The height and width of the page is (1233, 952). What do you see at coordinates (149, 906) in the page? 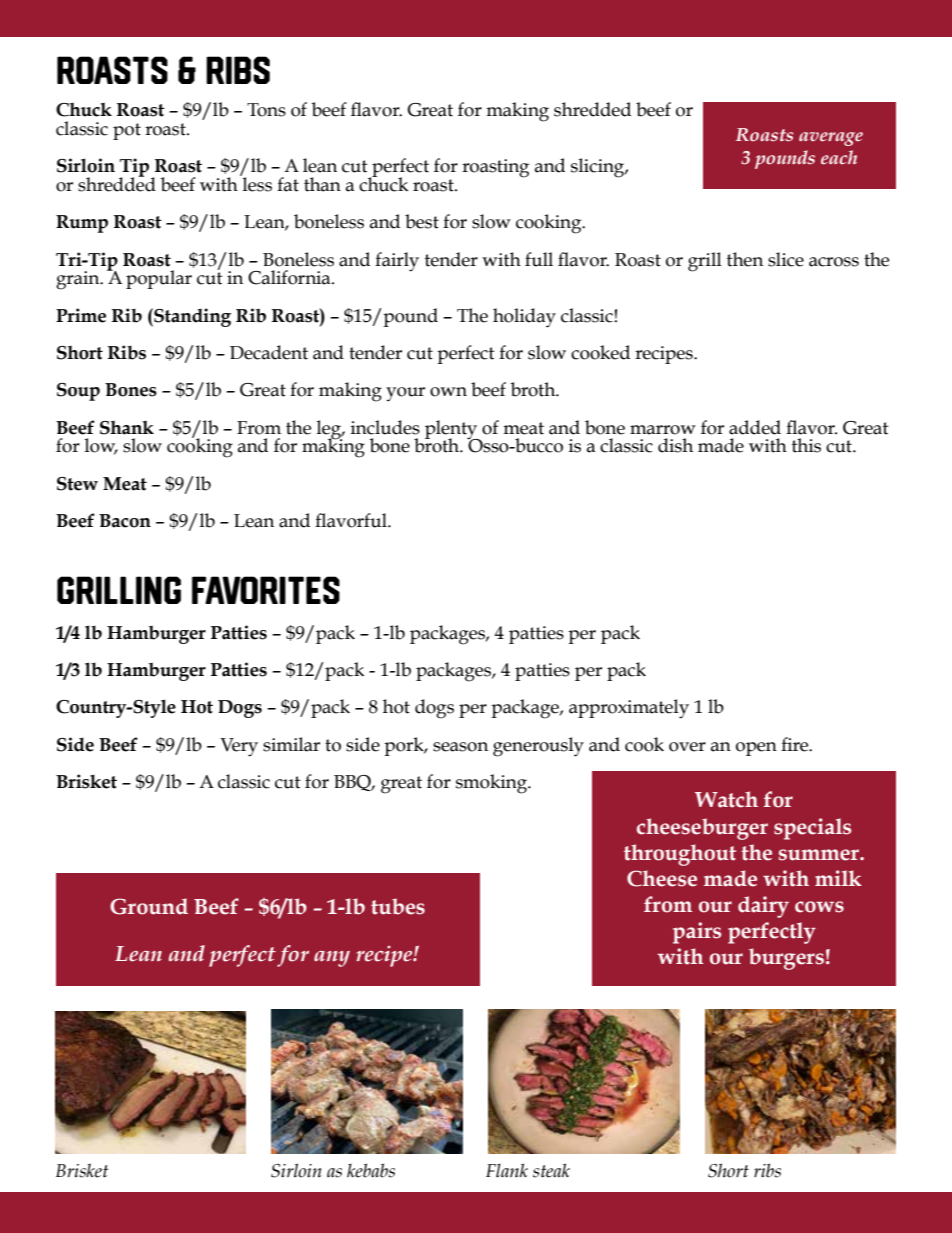
I see `Ground` at bounding box center [149, 906].
